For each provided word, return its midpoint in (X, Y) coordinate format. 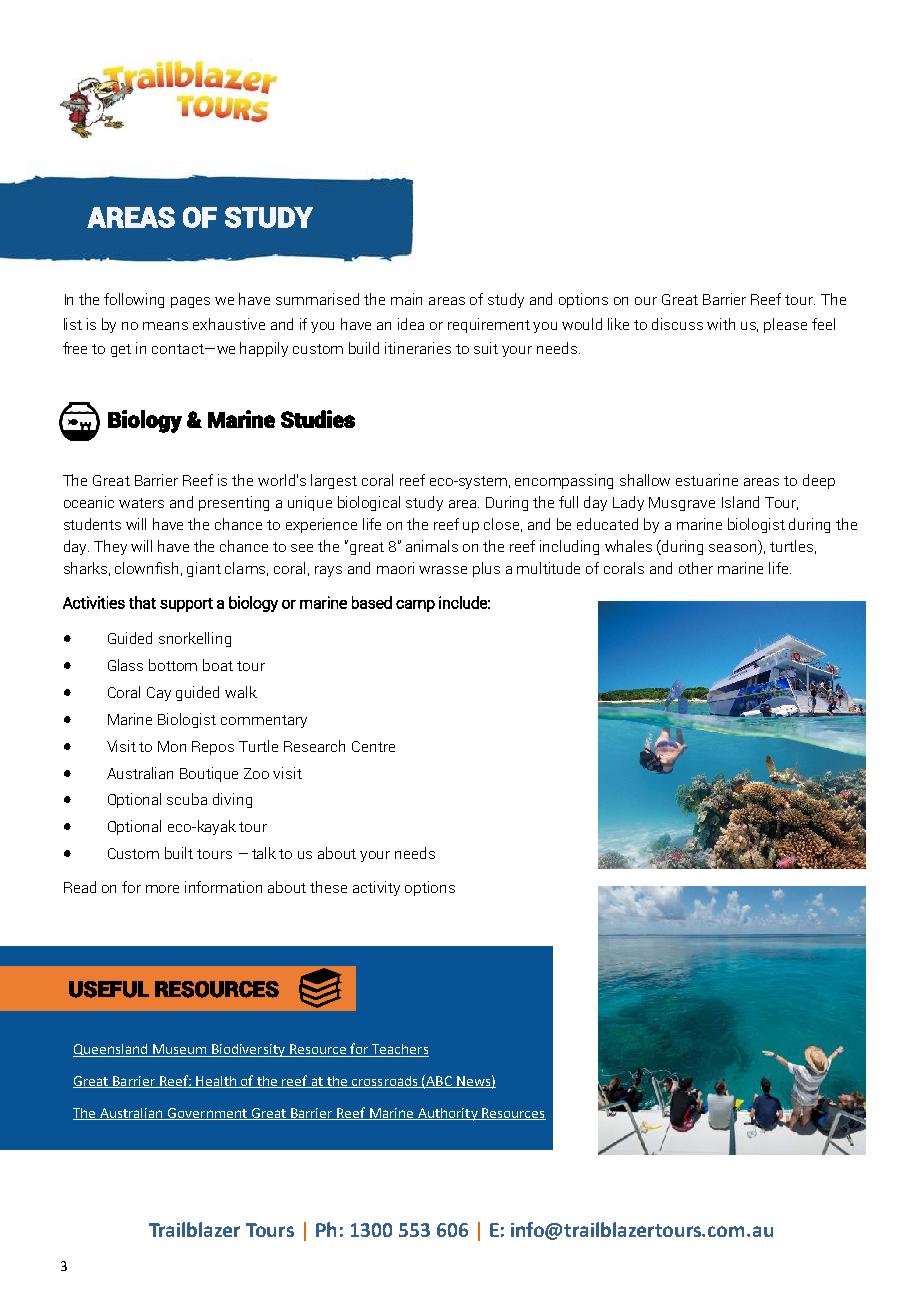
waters (141, 503)
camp (415, 606)
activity (376, 888)
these (328, 887)
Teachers (399, 1050)
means (165, 326)
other (696, 568)
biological (369, 503)
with (721, 324)
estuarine (707, 480)
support (186, 605)
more (162, 889)
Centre (373, 746)
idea (411, 324)
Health (216, 1082)
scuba (187, 799)
